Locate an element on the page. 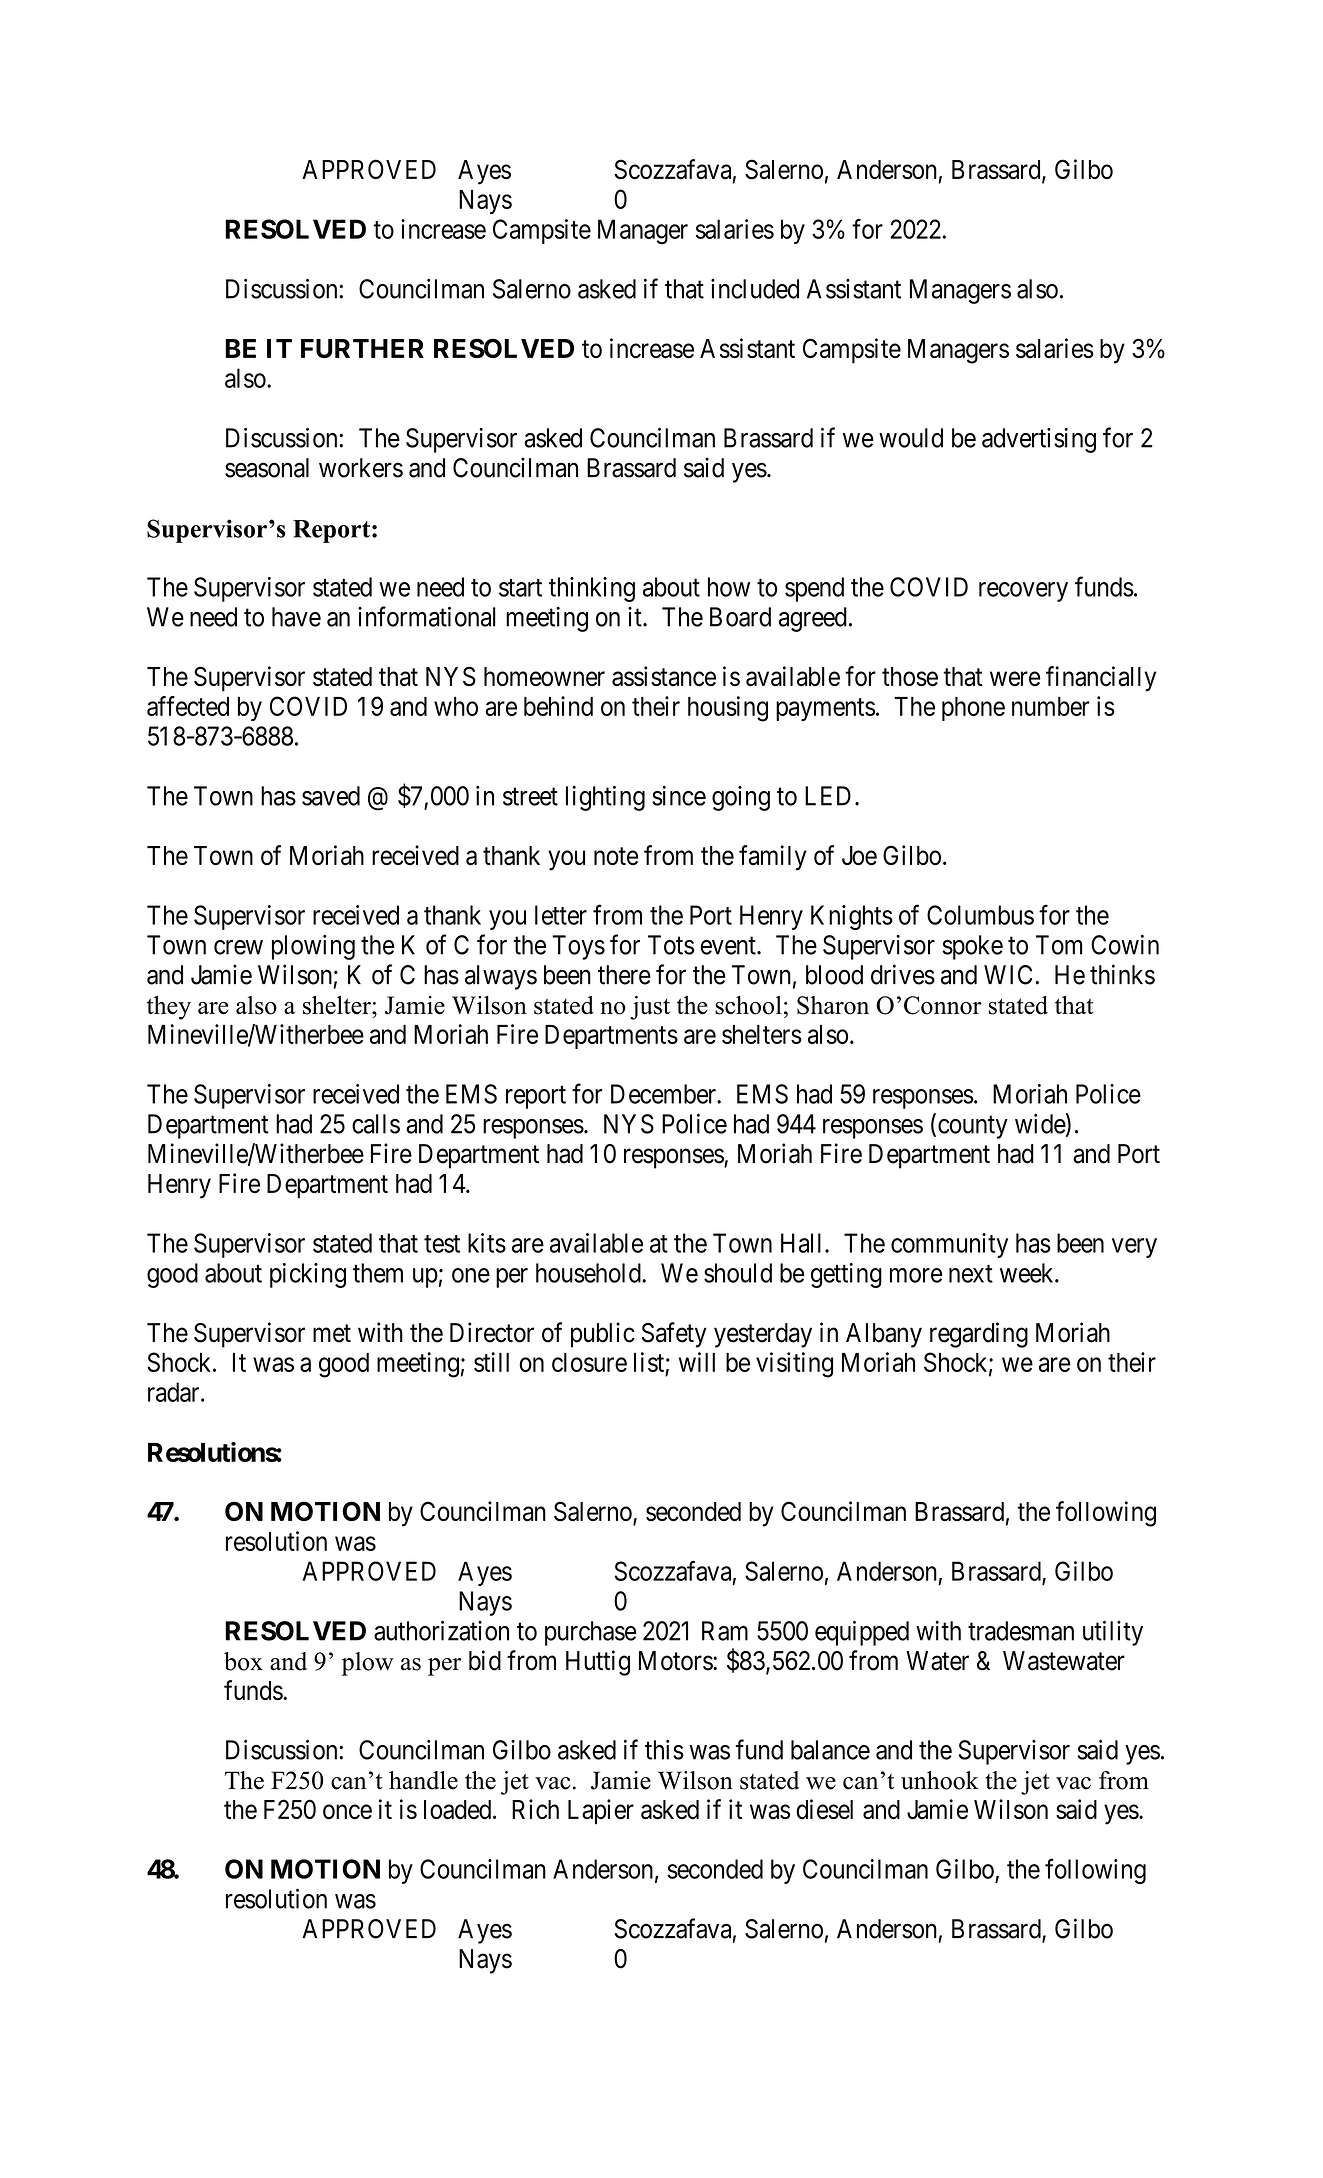 The width and height of the page is (1323, 2178). advertising is located at coordinates (1039, 440).
